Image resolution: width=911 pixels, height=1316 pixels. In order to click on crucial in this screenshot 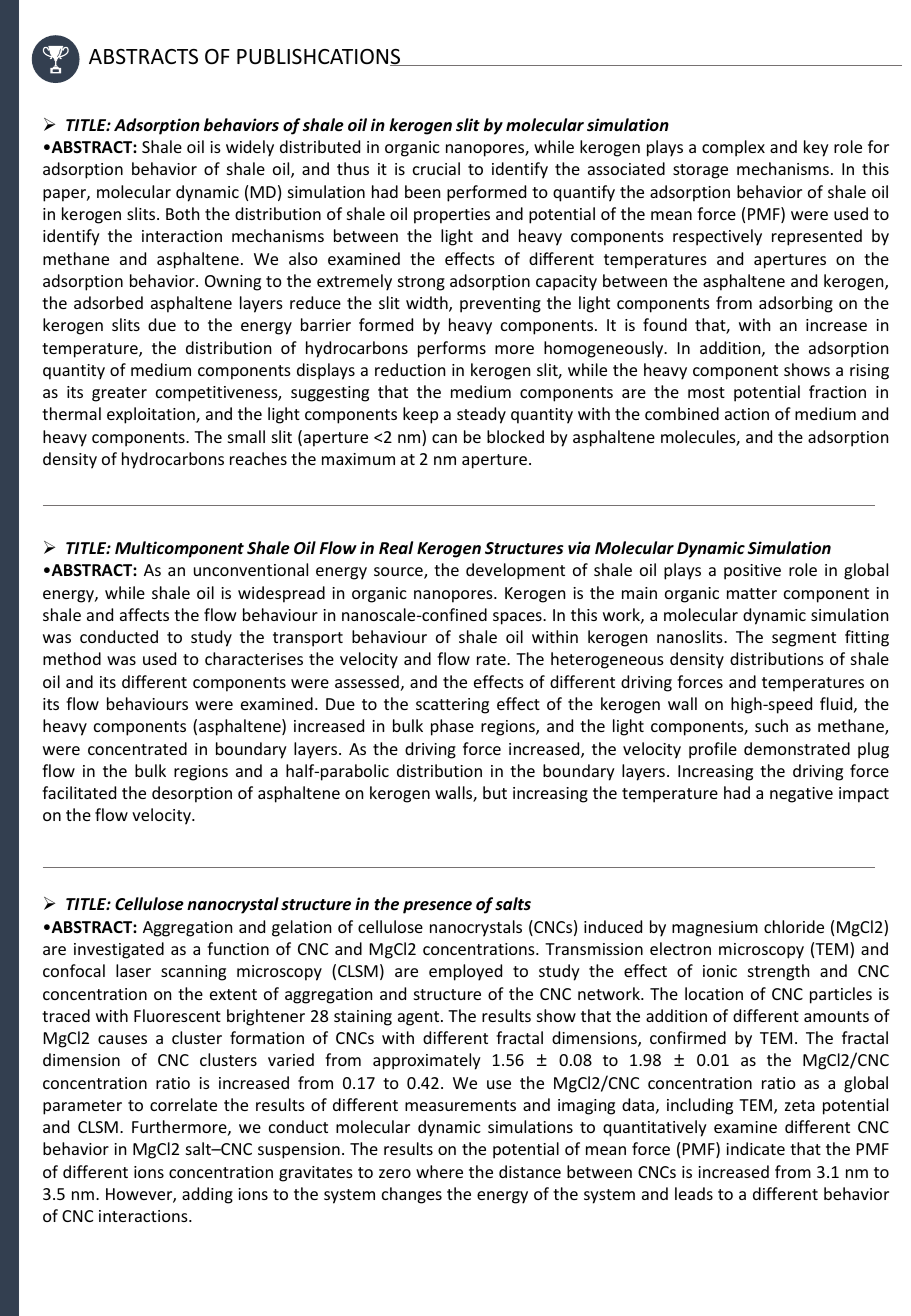, I will do `click(436, 168)`.
